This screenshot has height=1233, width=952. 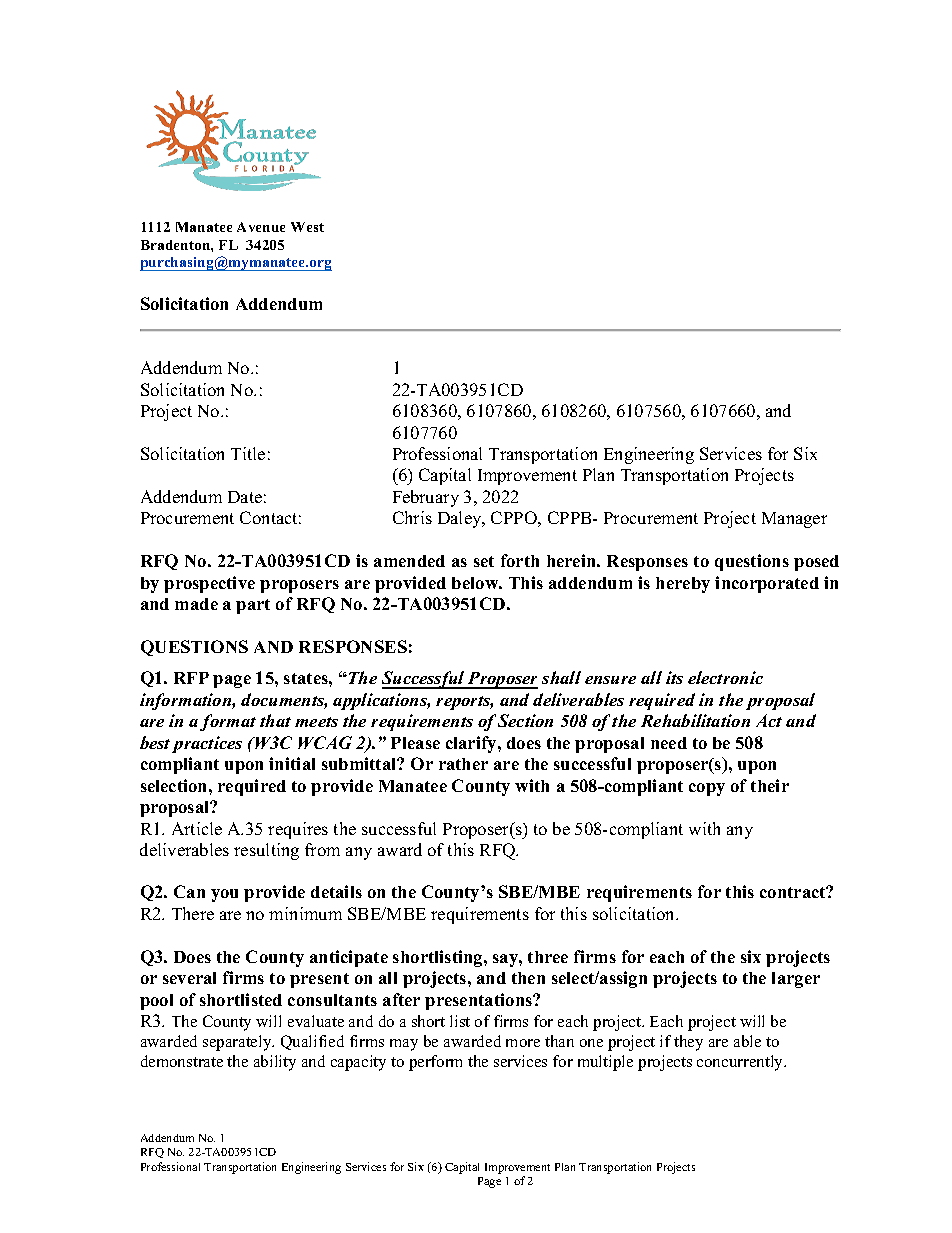 What do you see at coordinates (561, 677) in the screenshot?
I see `shall` at bounding box center [561, 677].
